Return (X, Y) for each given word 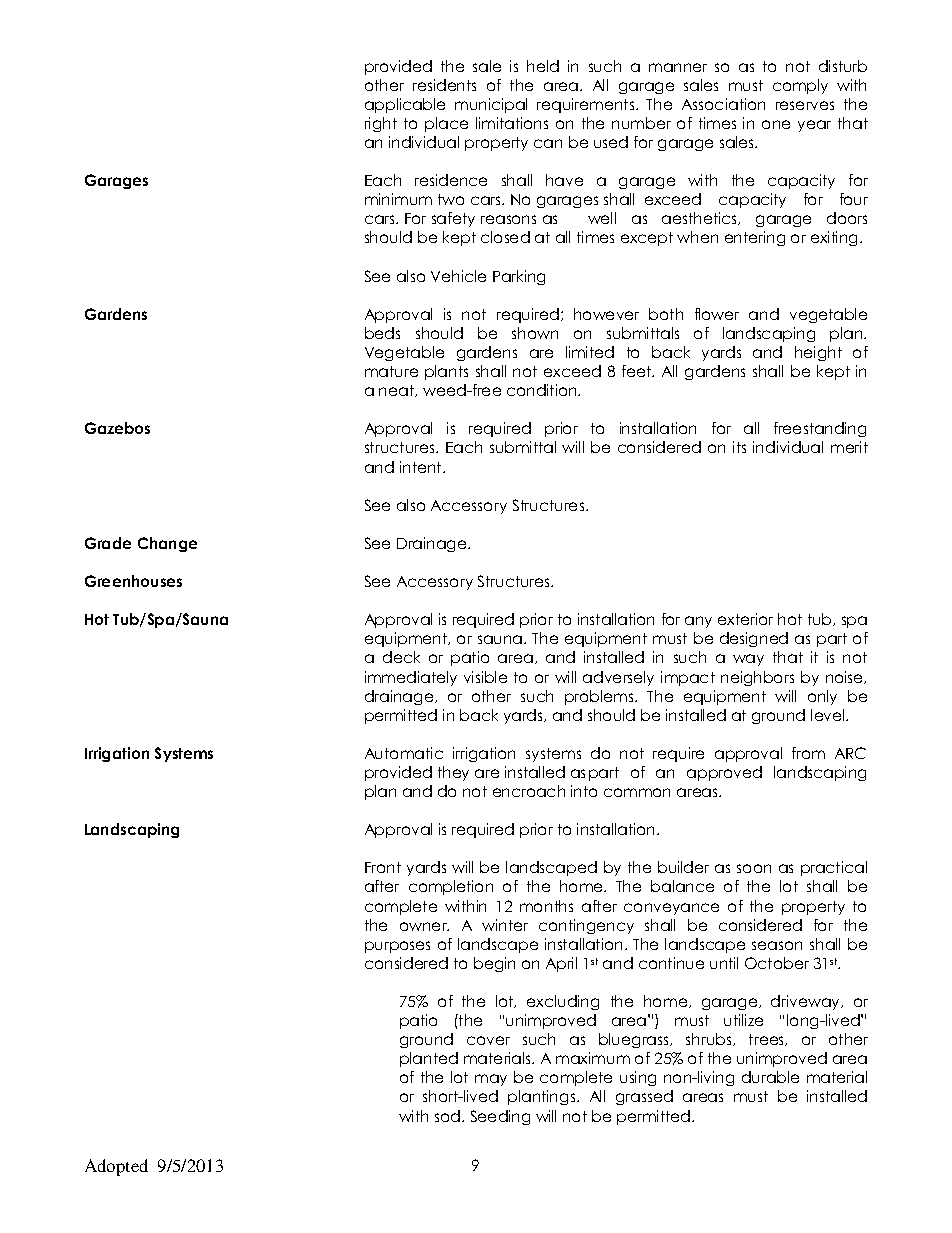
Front (383, 867)
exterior (745, 619)
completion (451, 887)
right (381, 124)
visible (485, 677)
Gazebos (117, 428)
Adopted (116, 1167)
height (818, 353)
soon (754, 868)
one (776, 124)
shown (535, 333)
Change (167, 544)
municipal (491, 105)
